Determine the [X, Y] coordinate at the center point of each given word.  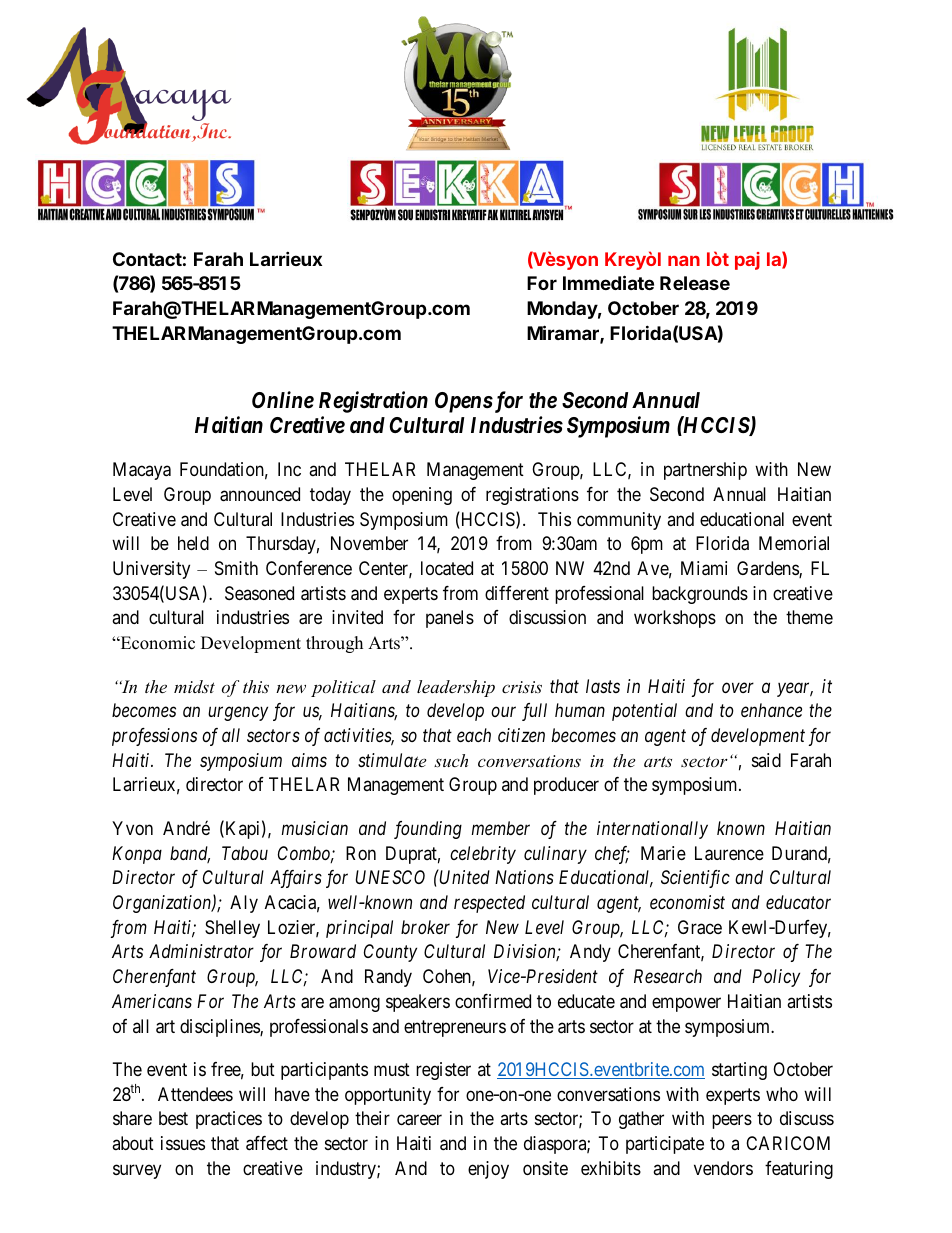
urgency [238, 714]
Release [695, 283]
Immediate [608, 282]
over [738, 687]
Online [283, 400]
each [474, 735]
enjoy [488, 1170]
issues [183, 1143]
